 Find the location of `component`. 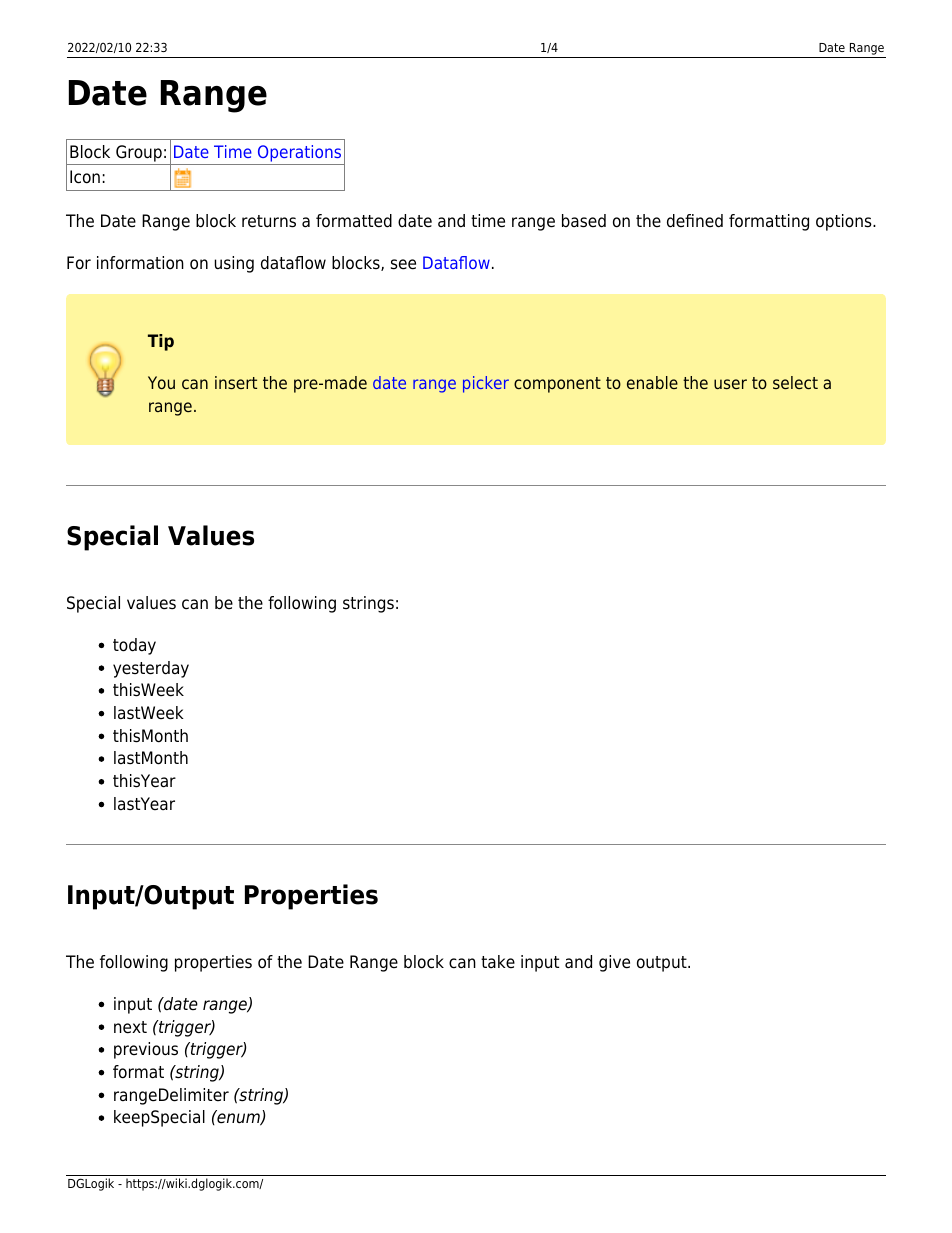

component is located at coordinates (557, 385).
